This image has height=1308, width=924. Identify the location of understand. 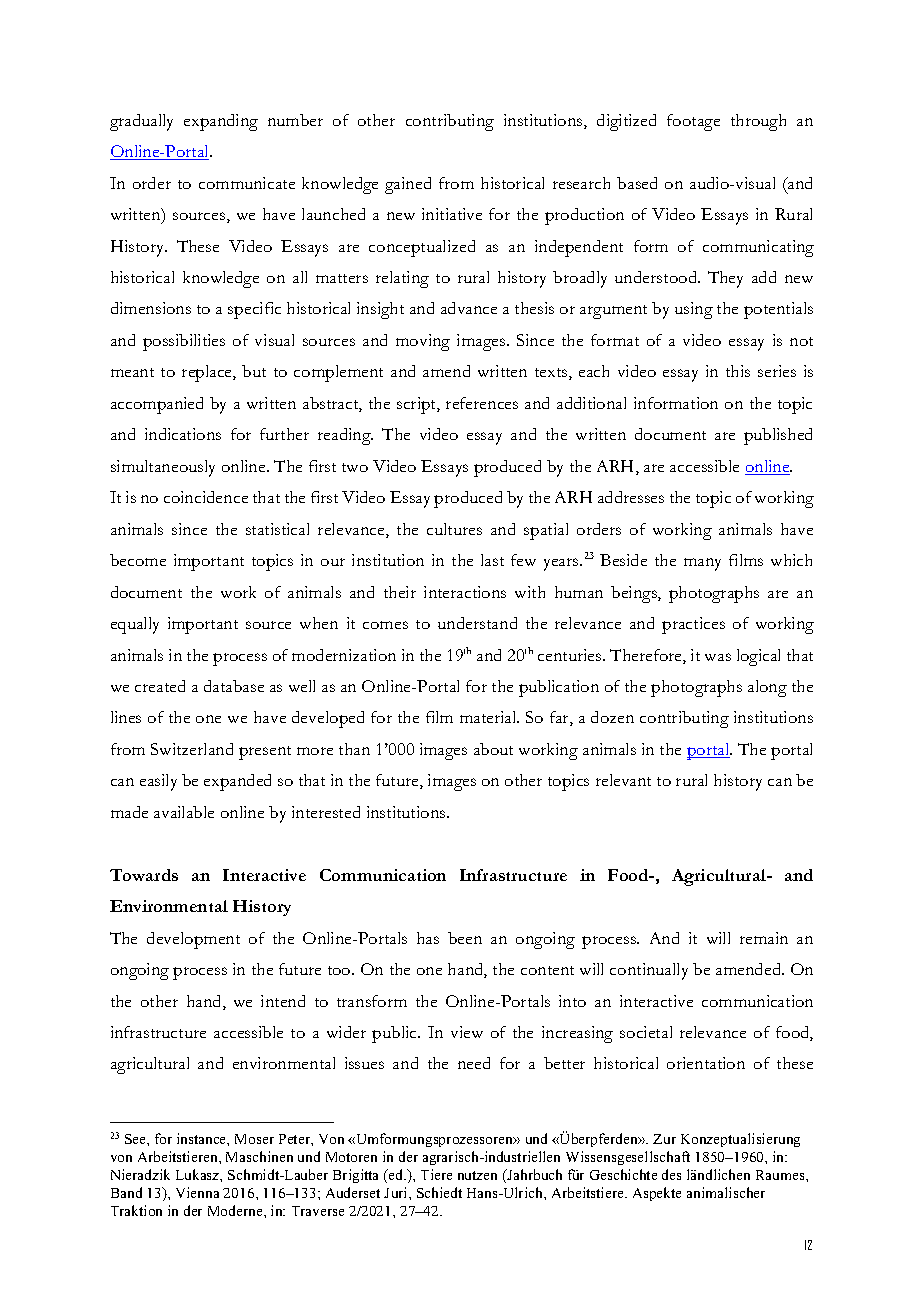
(477, 623).
